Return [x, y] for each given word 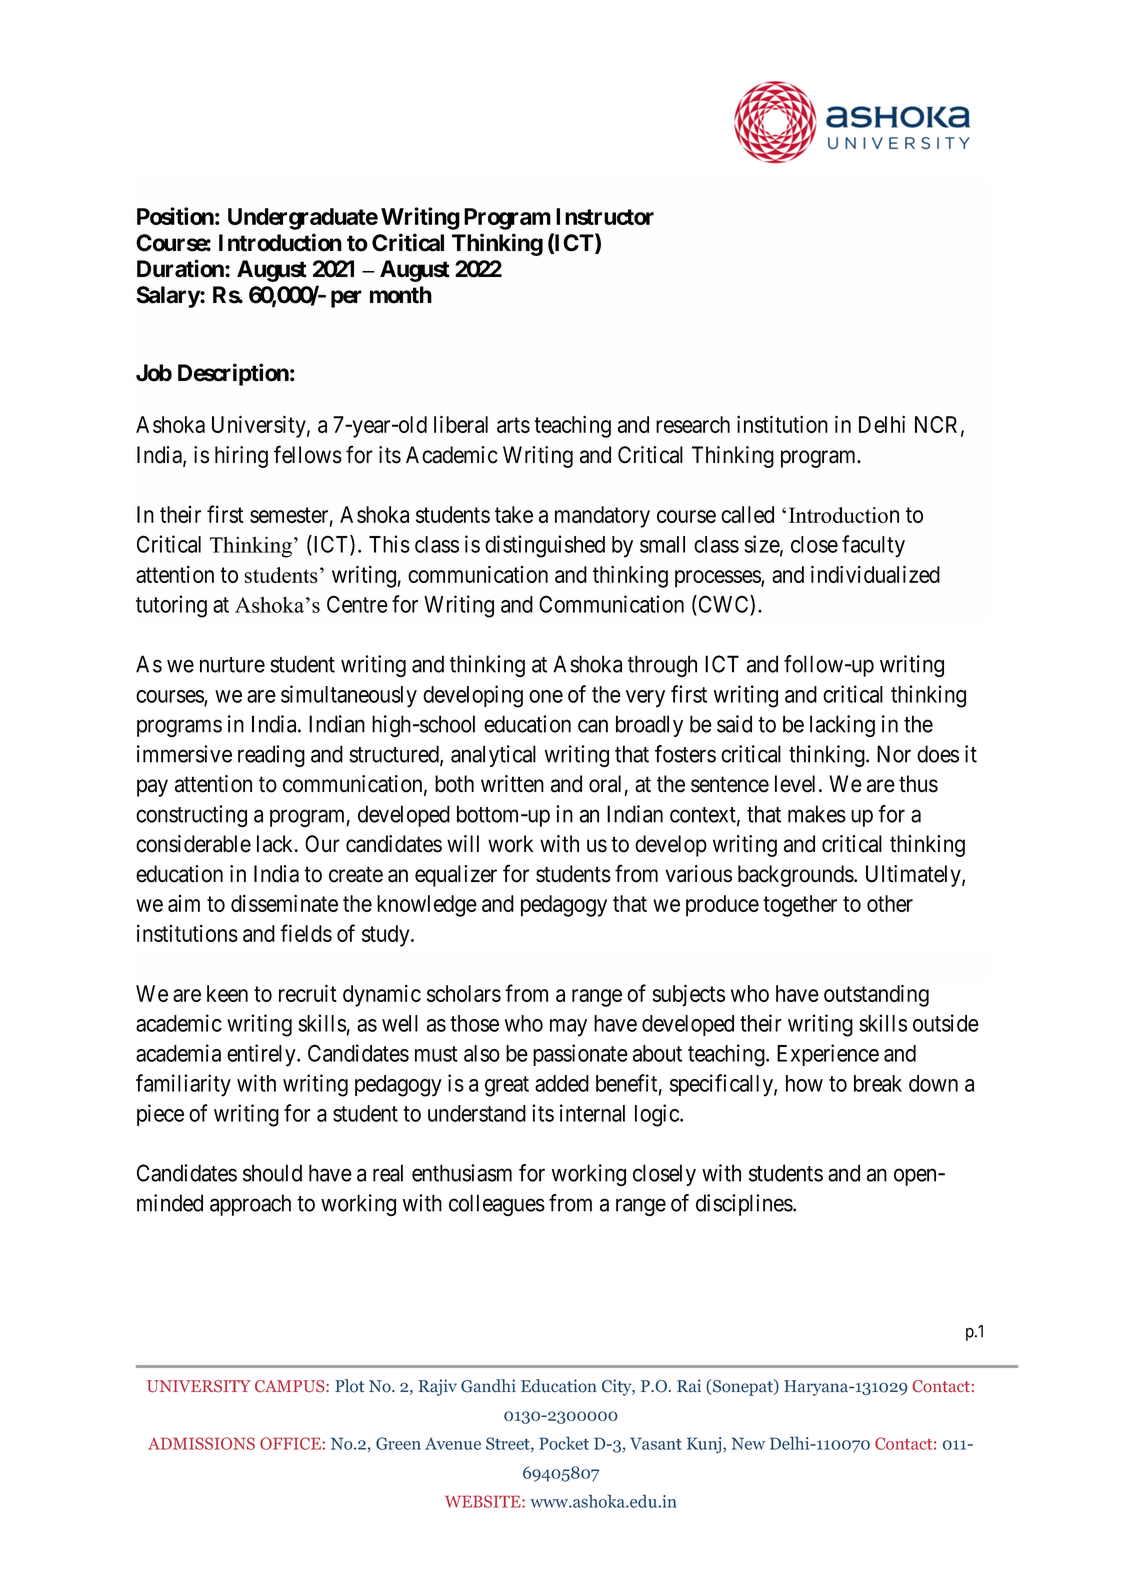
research [693, 424]
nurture [232, 665]
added [562, 1083]
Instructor [605, 216]
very [645, 699]
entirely [262, 1055]
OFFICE [290, 1443]
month [401, 295]
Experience [828, 1055]
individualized [875, 574]
